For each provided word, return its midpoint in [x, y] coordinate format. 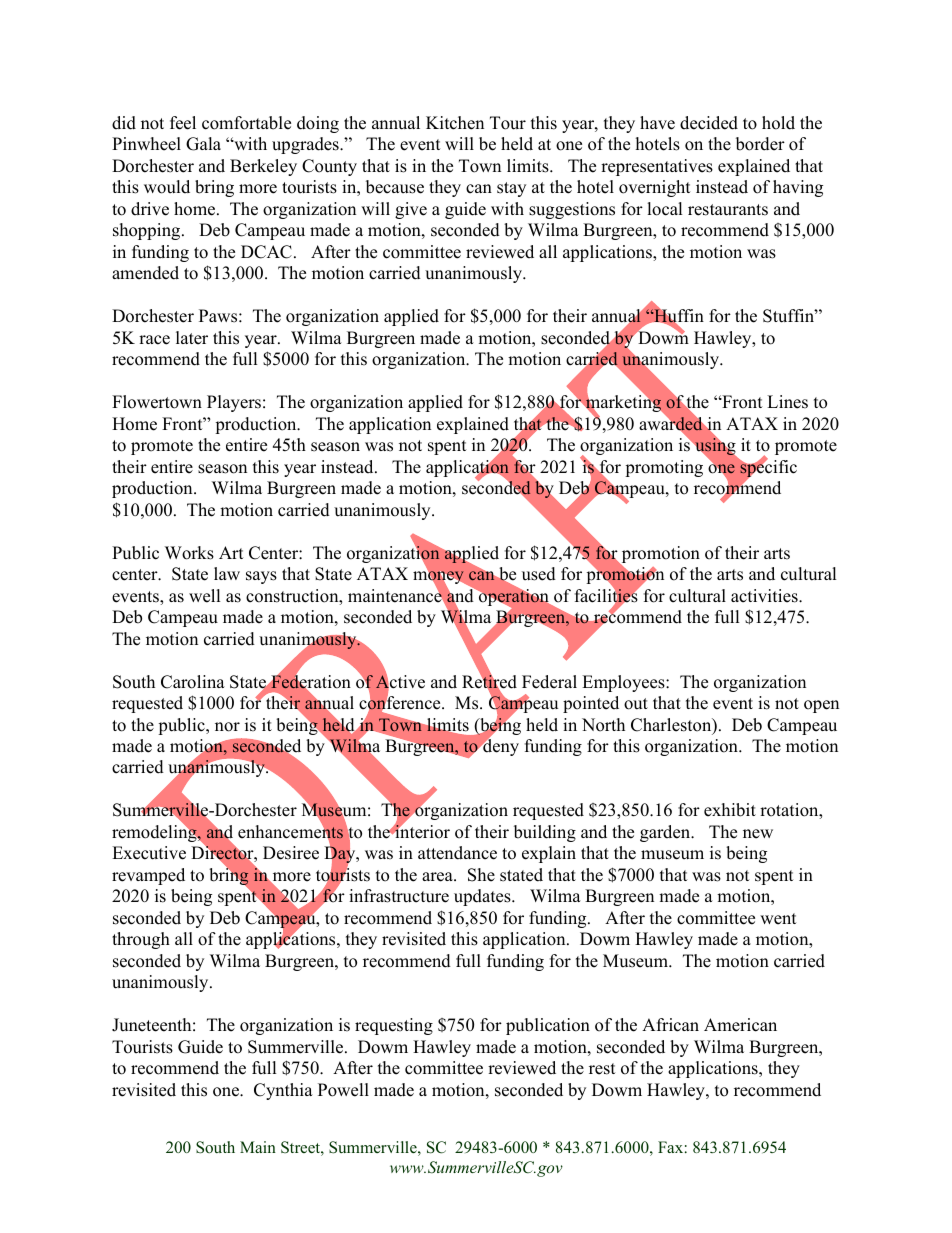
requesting [394, 1026]
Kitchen [455, 123]
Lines [787, 402]
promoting [664, 468]
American [740, 1025]
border [760, 144]
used [539, 574]
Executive [149, 853]
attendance [457, 853]
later [192, 338]
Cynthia [283, 1091]
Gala [203, 144]
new [758, 834]
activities [765, 596]
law [227, 573]
